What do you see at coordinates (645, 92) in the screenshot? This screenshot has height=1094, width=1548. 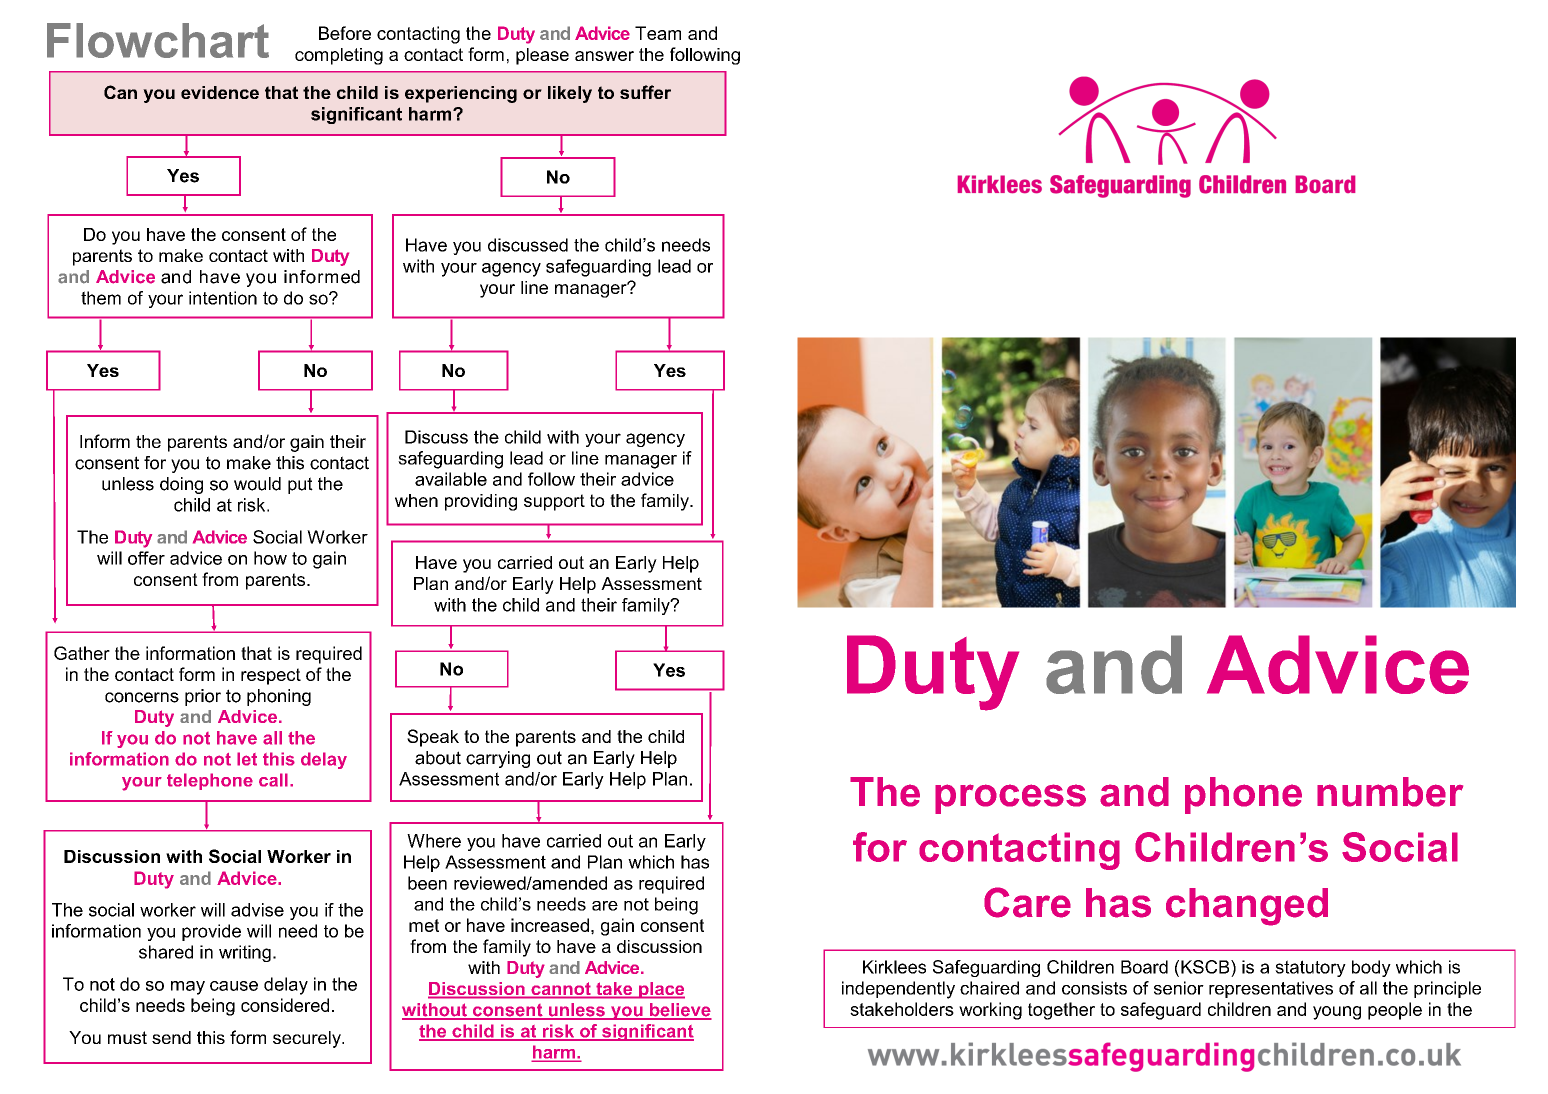 I see `suffer` at bounding box center [645, 92].
